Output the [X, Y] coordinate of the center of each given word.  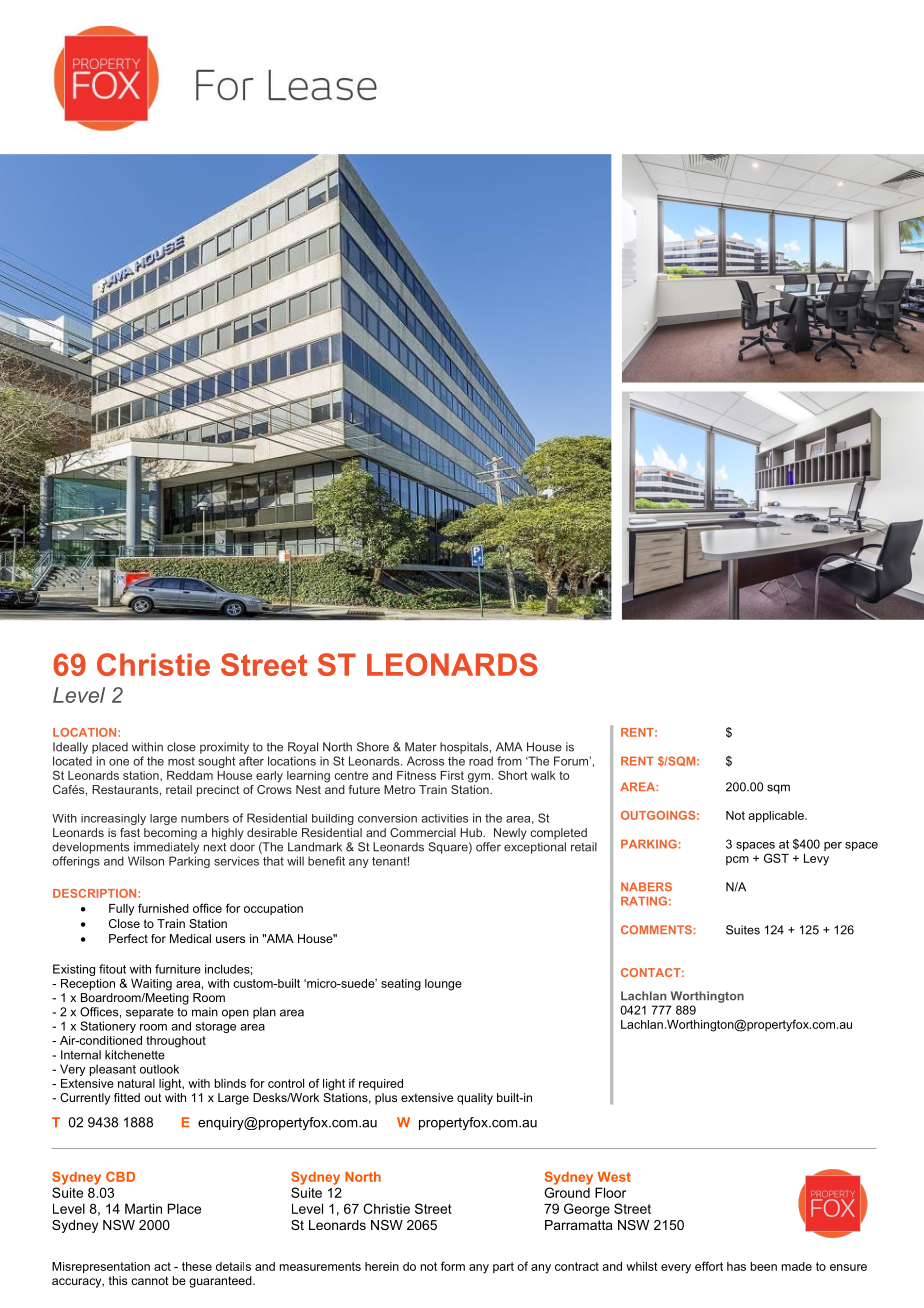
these [197, 1266]
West [614, 1177]
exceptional [535, 848]
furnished [163, 908]
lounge [443, 985]
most [181, 761]
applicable [777, 817]
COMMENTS [656, 929]
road [481, 761]
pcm [737, 860]
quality [475, 1099]
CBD [120, 1176]
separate [150, 1013]
